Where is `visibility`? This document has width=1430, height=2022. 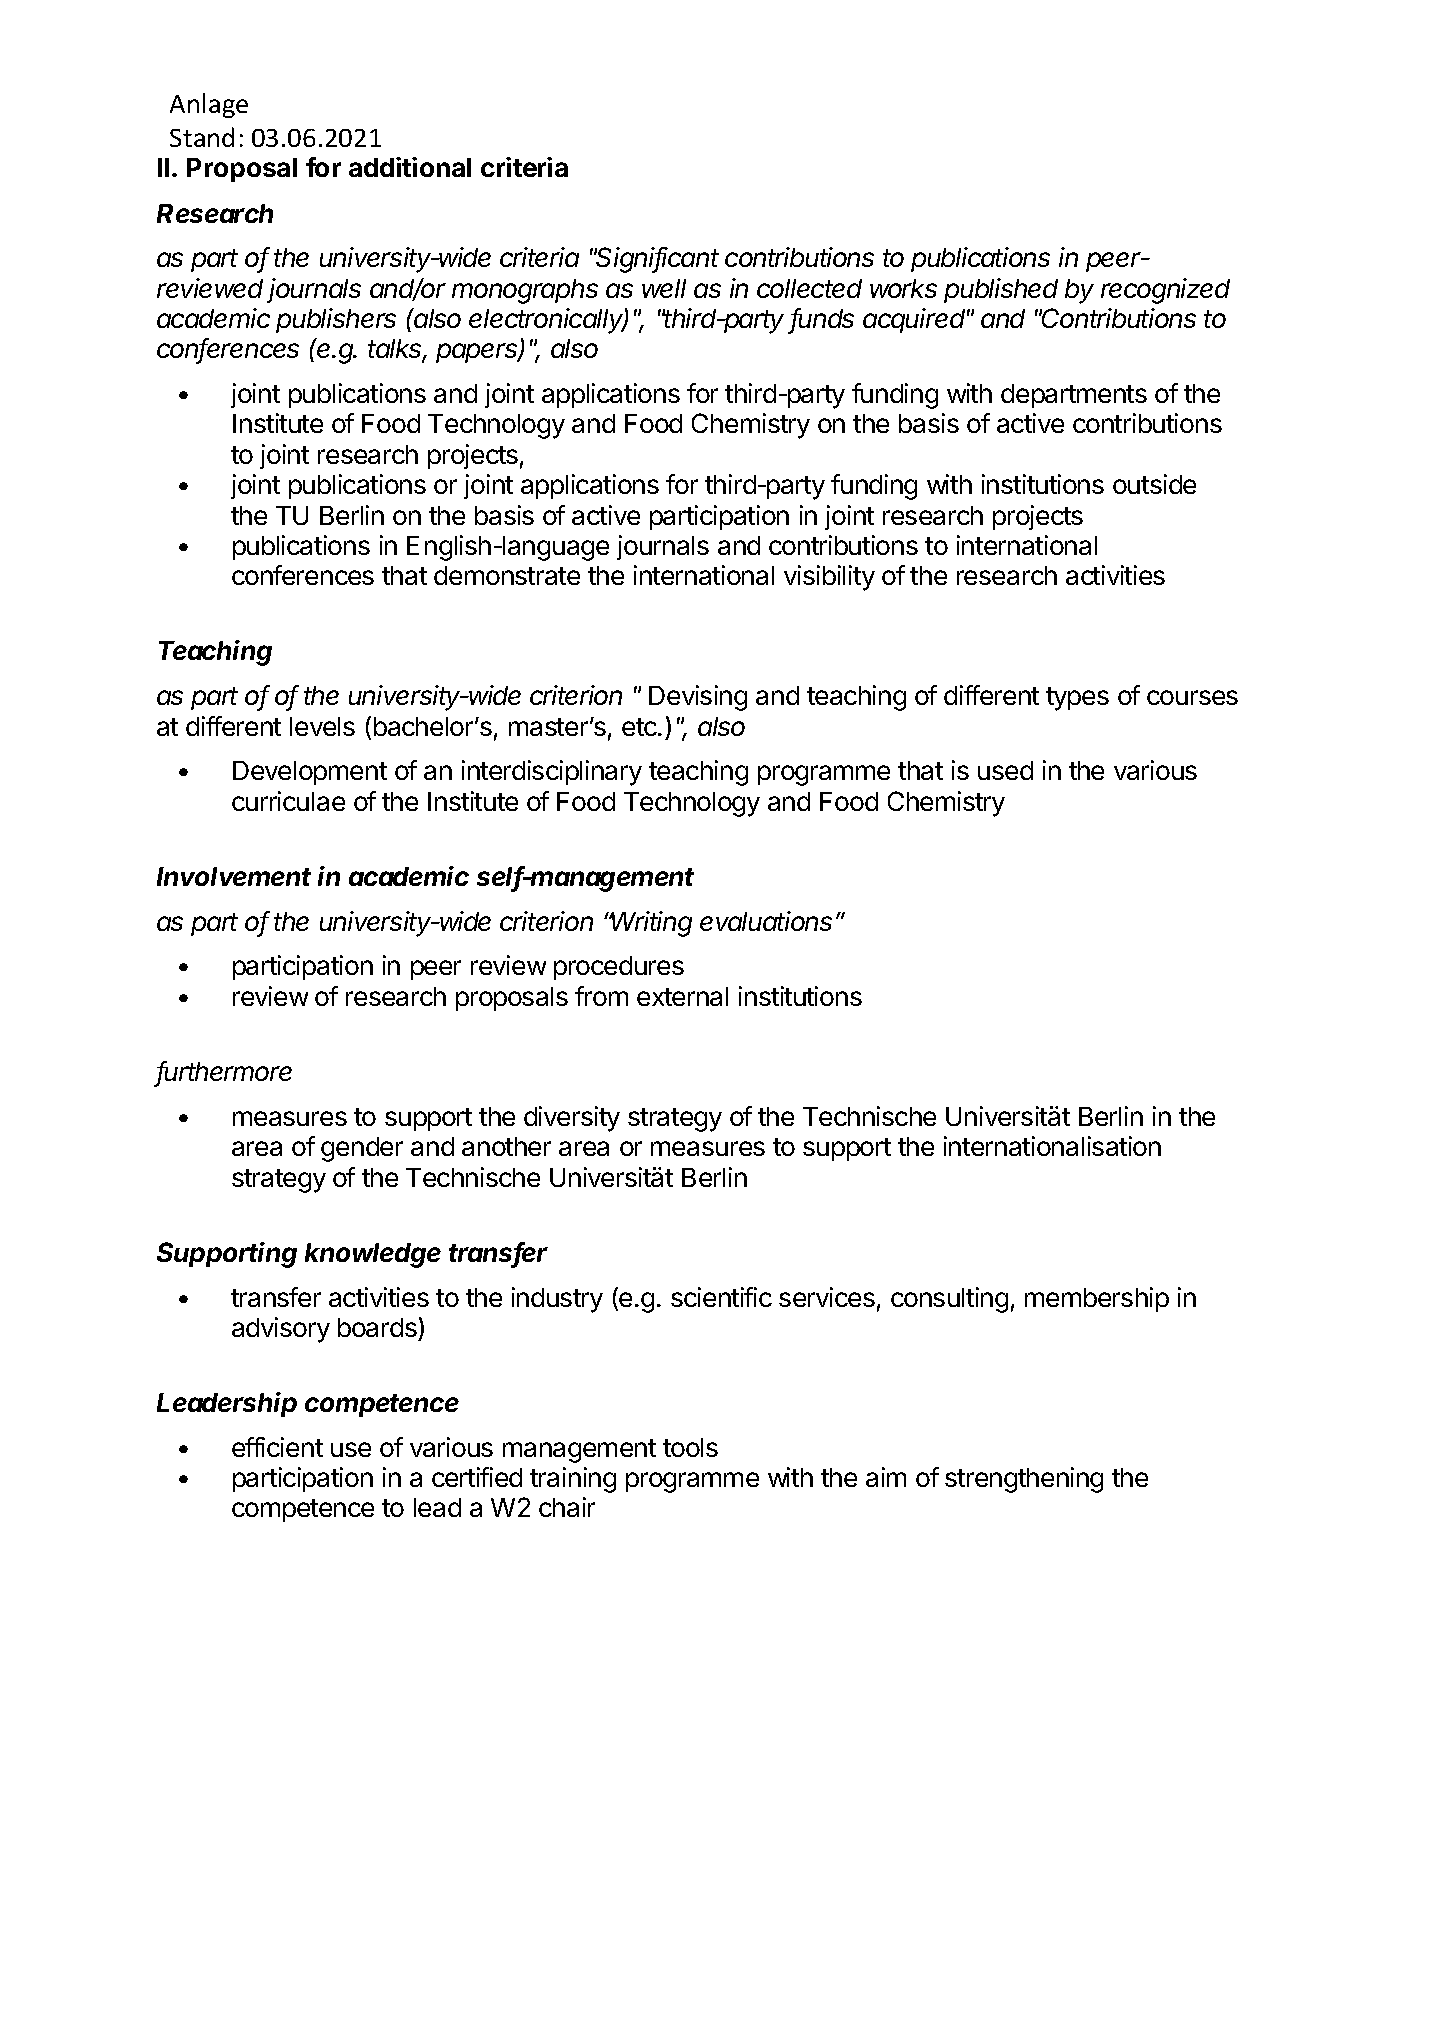
visibility is located at coordinates (829, 578).
